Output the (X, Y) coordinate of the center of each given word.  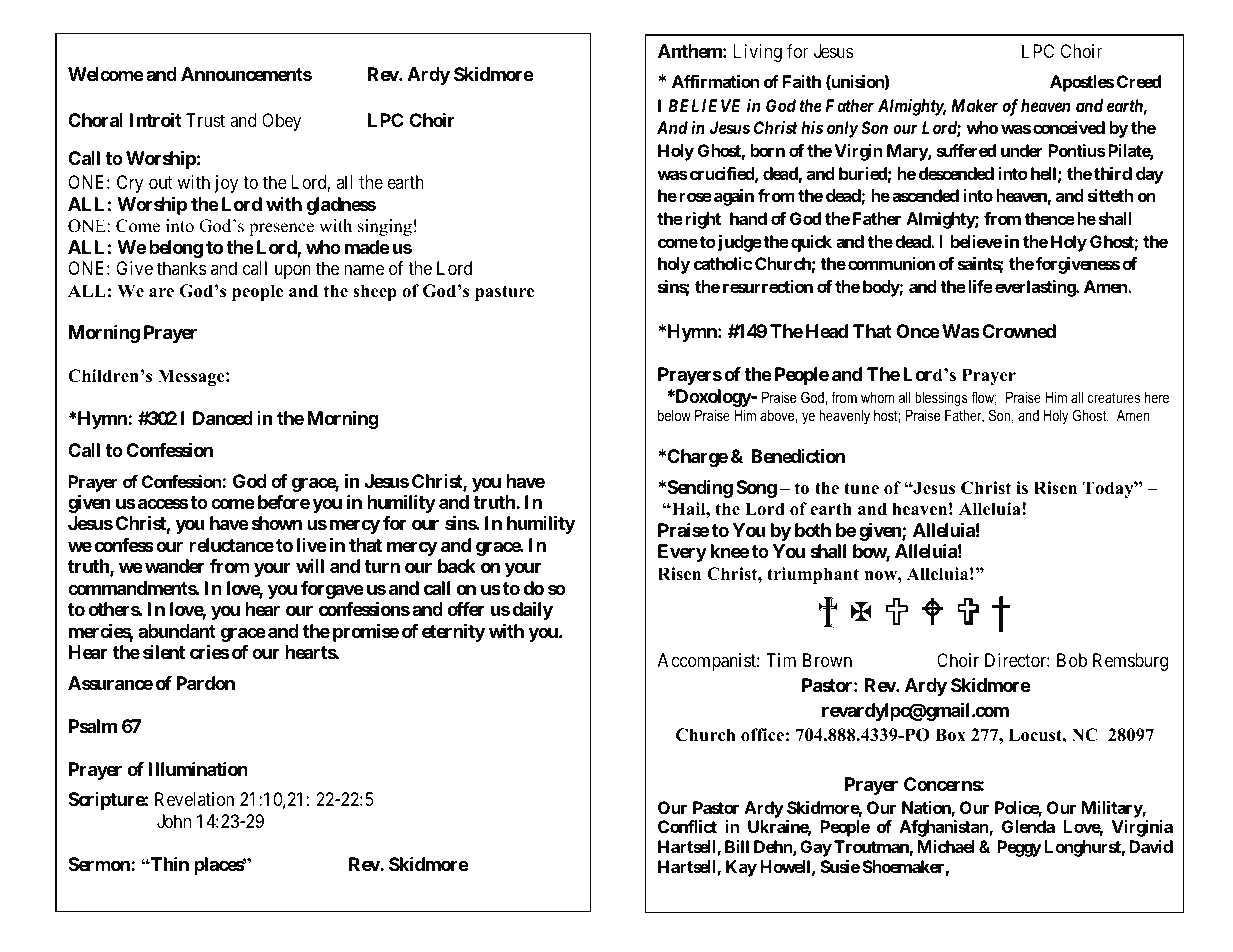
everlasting (1036, 288)
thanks (181, 268)
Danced (223, 418)
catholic (723, 263)
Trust (205, 120)
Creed (1139, 81)
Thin (169, 863)
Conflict (687, 826)
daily (532, 610)
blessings (941, 399)
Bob (1072, 660)
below (674, 415)
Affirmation (715, 81)
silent (164, 652)
